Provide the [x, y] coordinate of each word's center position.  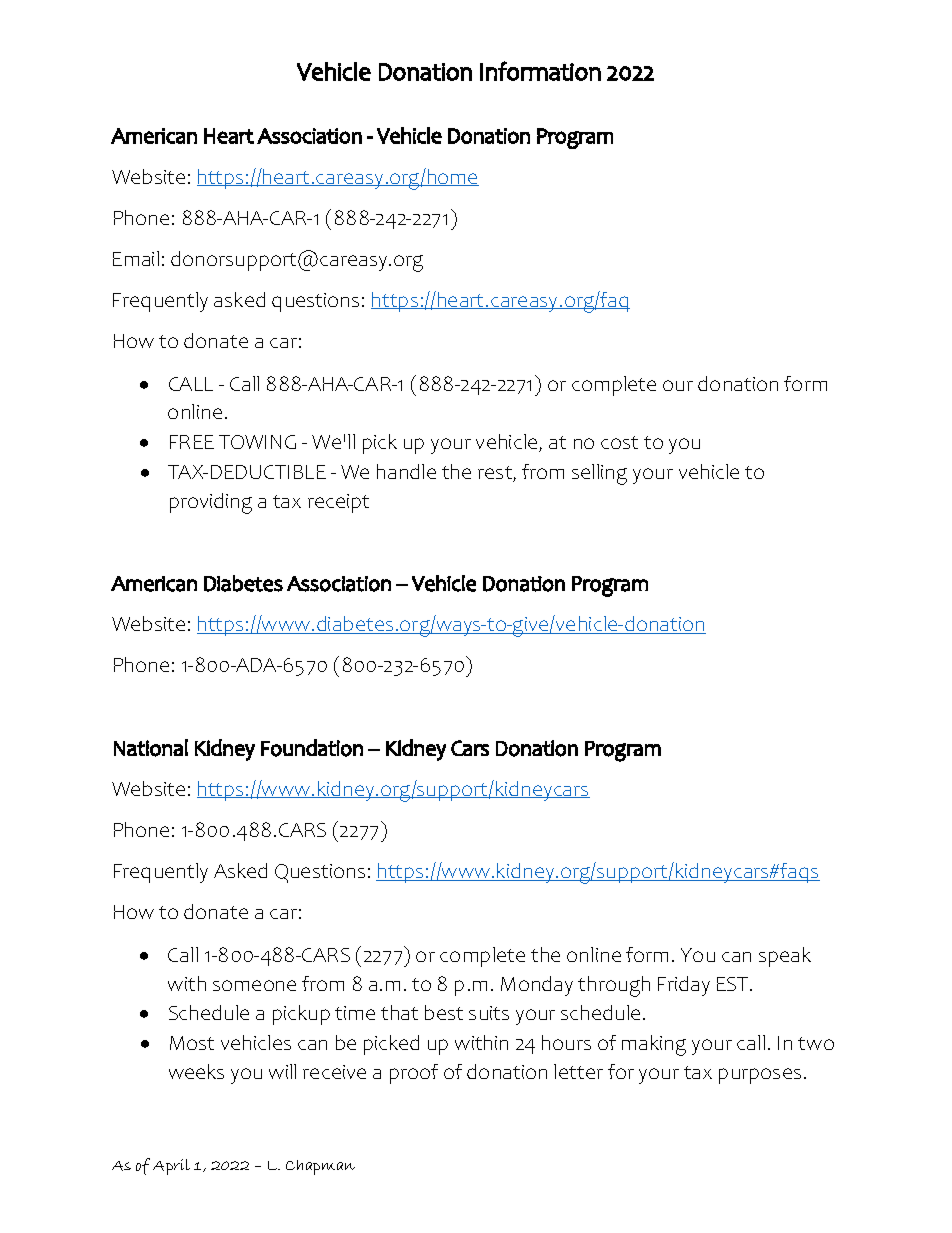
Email [136, 258]
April [171, 1167]
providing [211, 503]
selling [599, 474]
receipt [338, 503]
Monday [537, 986]
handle [406, 471]
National [151, 748]
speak [785, 957]
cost [619, 442]
